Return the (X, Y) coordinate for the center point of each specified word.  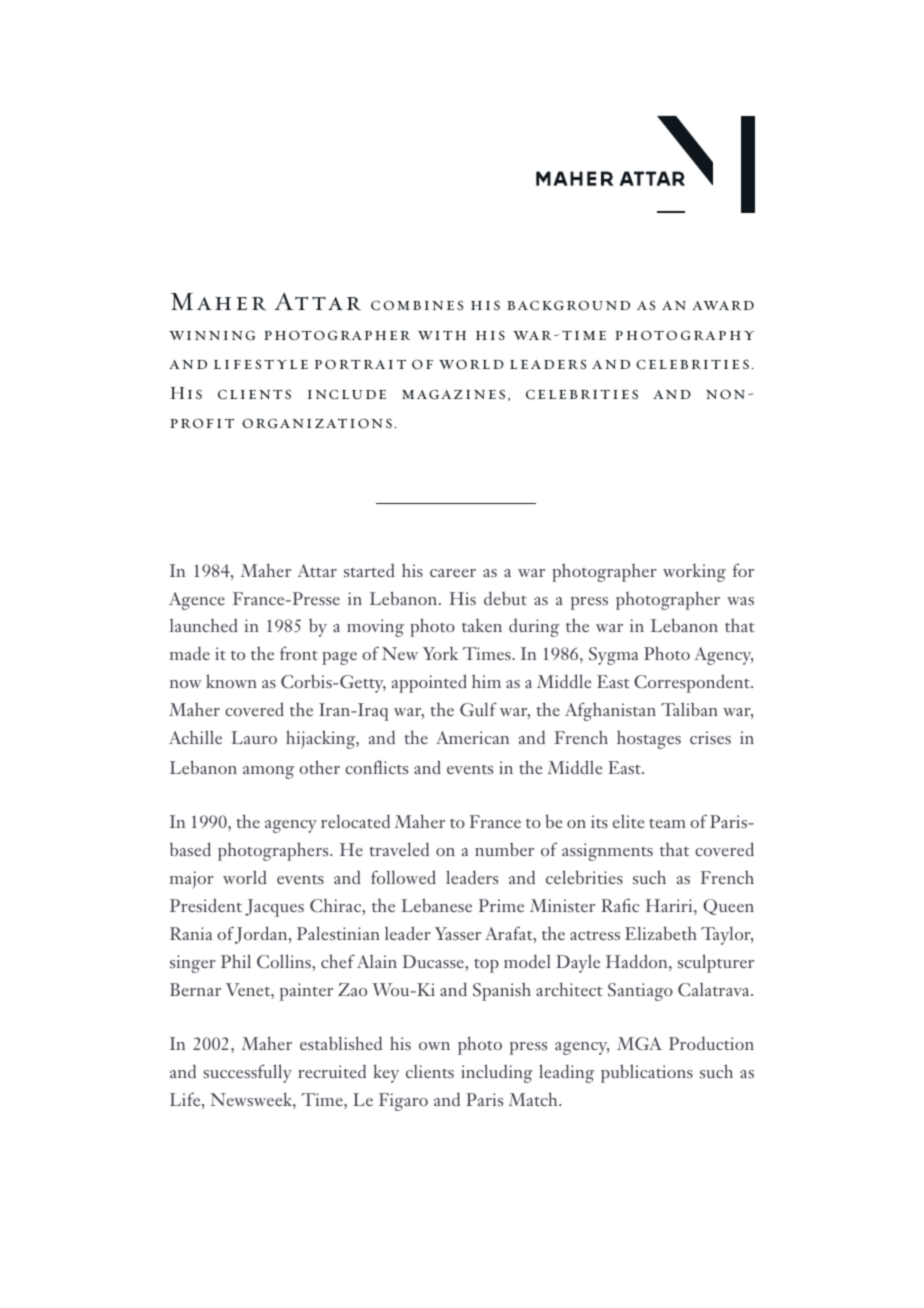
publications (647, 1073)
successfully (247, 1073)
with (442, 335)
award (723, 305)
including (497, 1073)
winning (212, 335)
